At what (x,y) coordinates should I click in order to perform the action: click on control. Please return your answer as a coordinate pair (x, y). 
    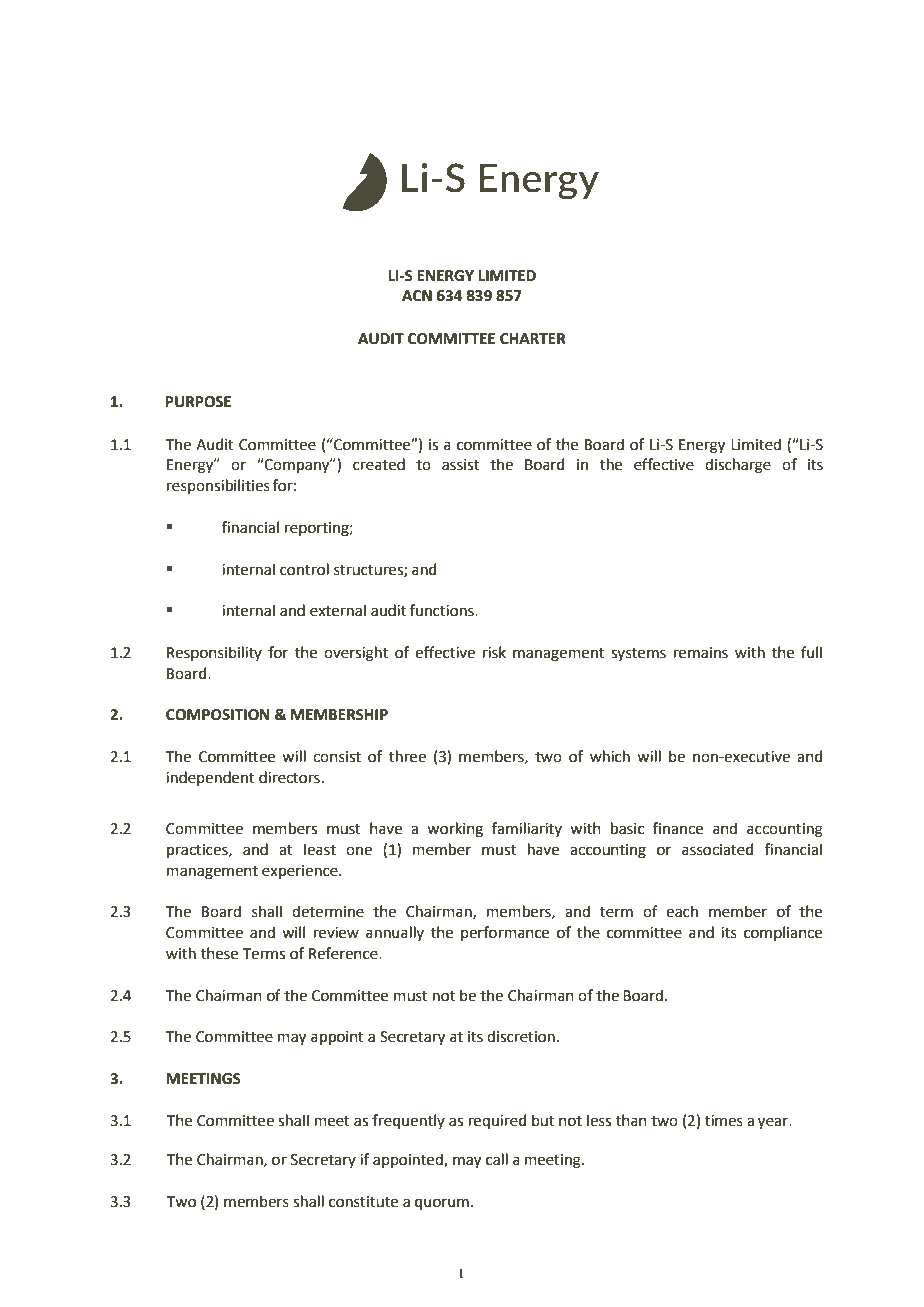
    Looking at the image, I should click on (304, 569).
